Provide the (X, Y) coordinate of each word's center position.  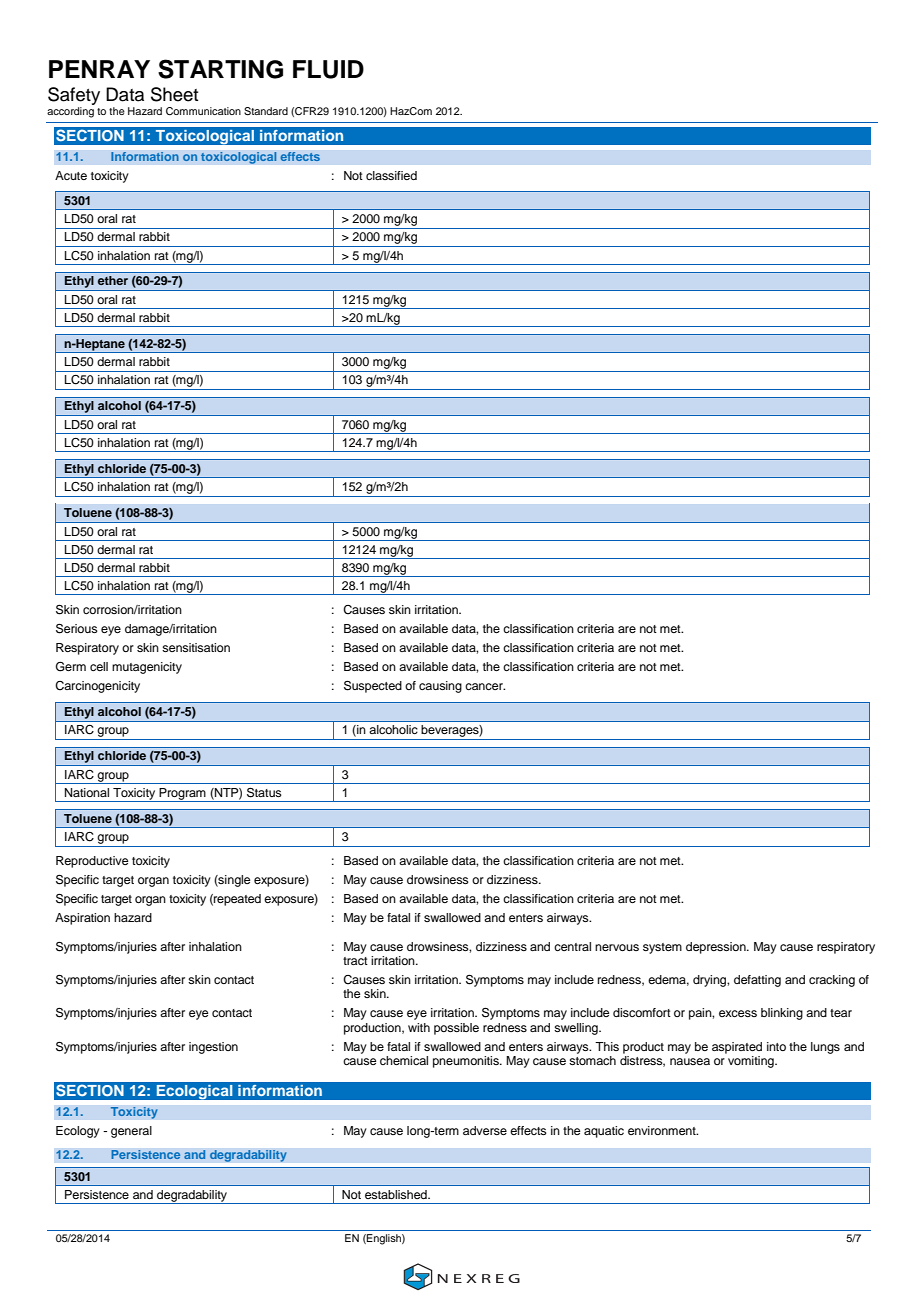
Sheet (174, 94)
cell (99, 666)
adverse (485, 1130)
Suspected (373, 687)
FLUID (328, 69)
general (131, 1132)
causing (440, 687)
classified (391, 175)
